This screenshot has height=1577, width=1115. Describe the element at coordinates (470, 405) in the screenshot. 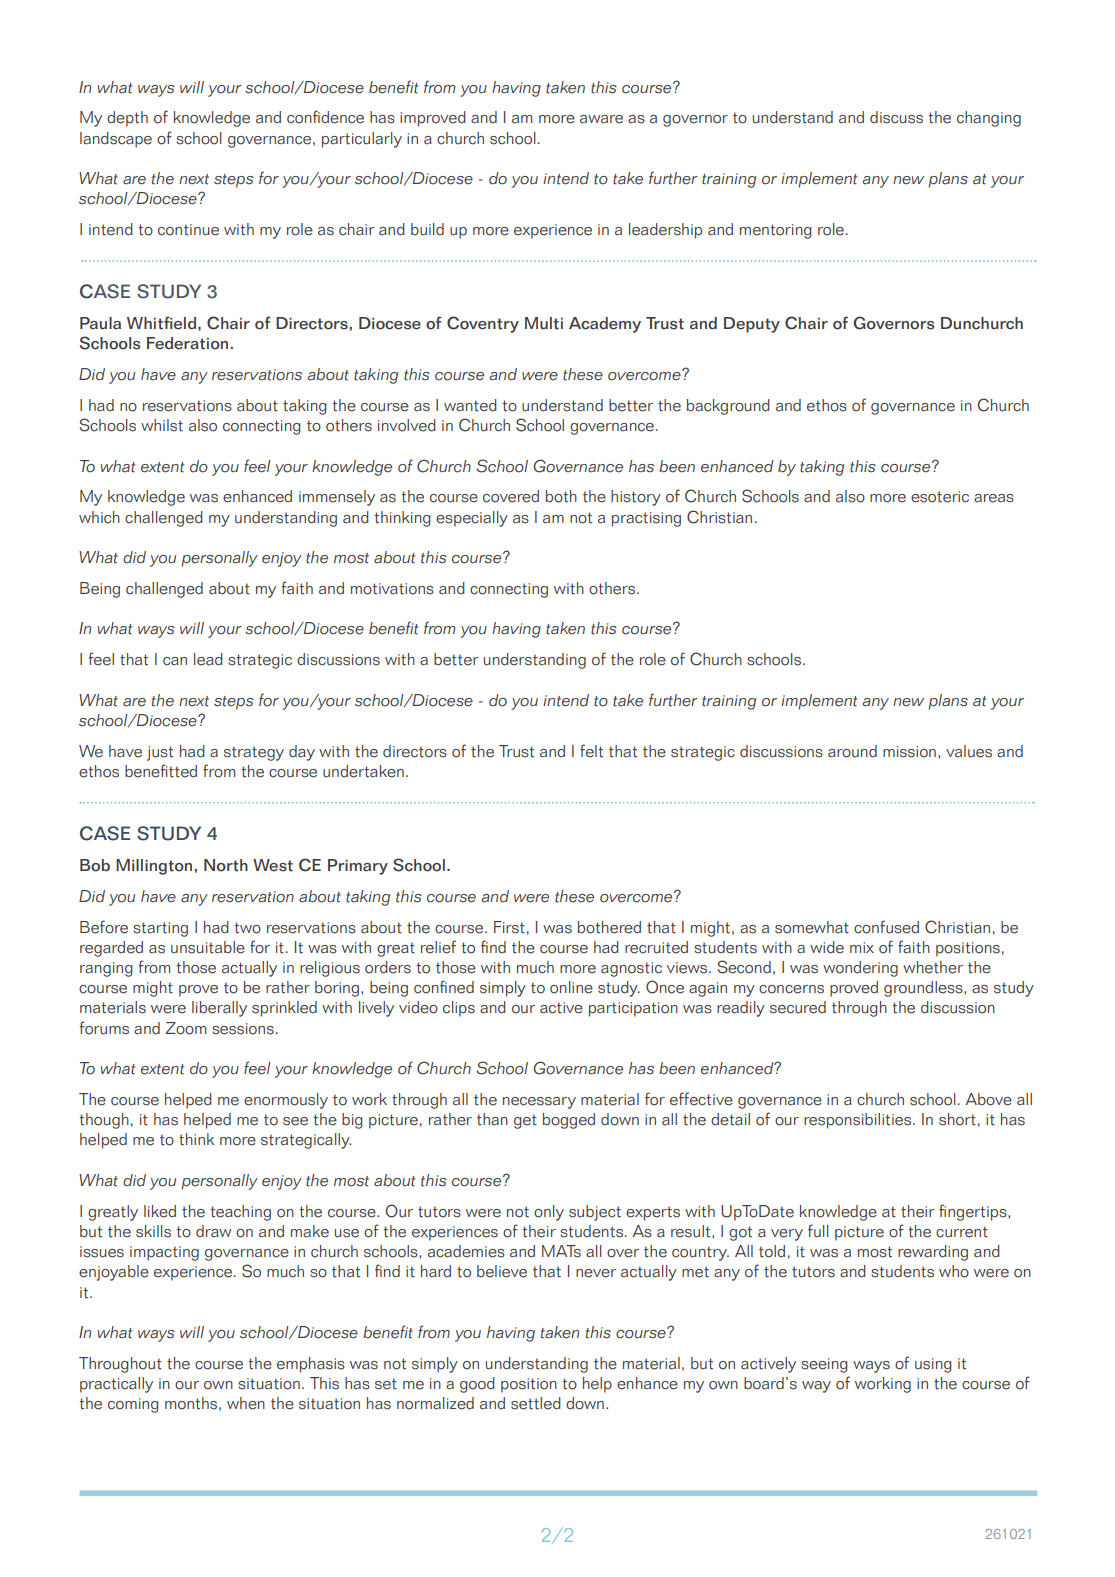

I see `wanted` at that location.
